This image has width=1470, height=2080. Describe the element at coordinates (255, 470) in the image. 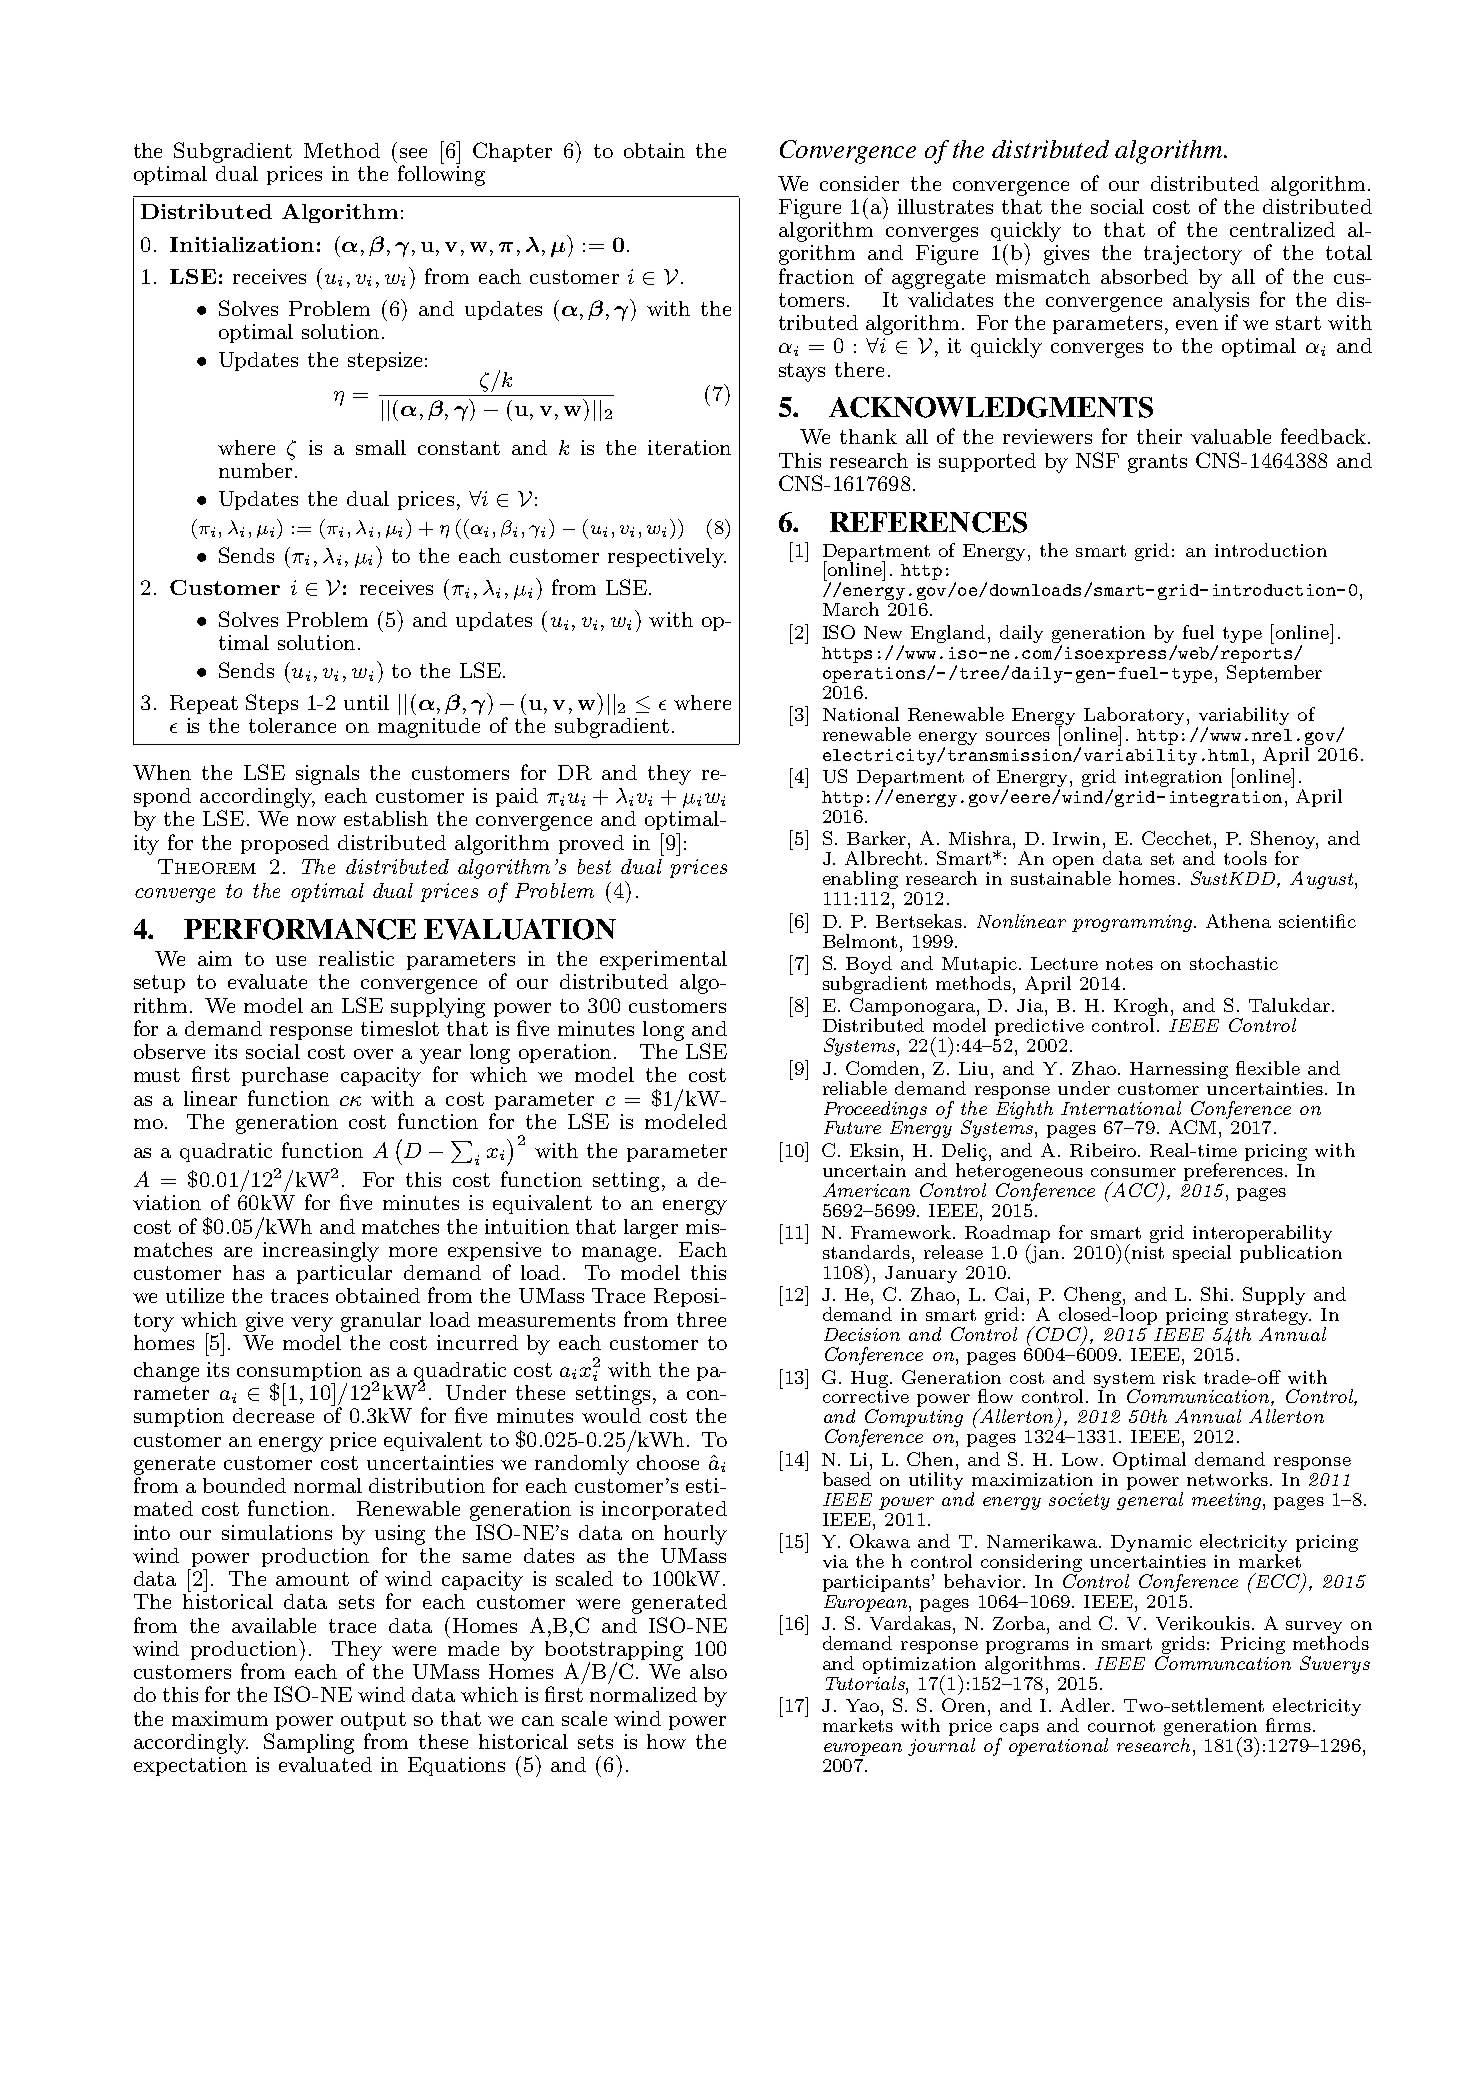

I see `number` at that location.
